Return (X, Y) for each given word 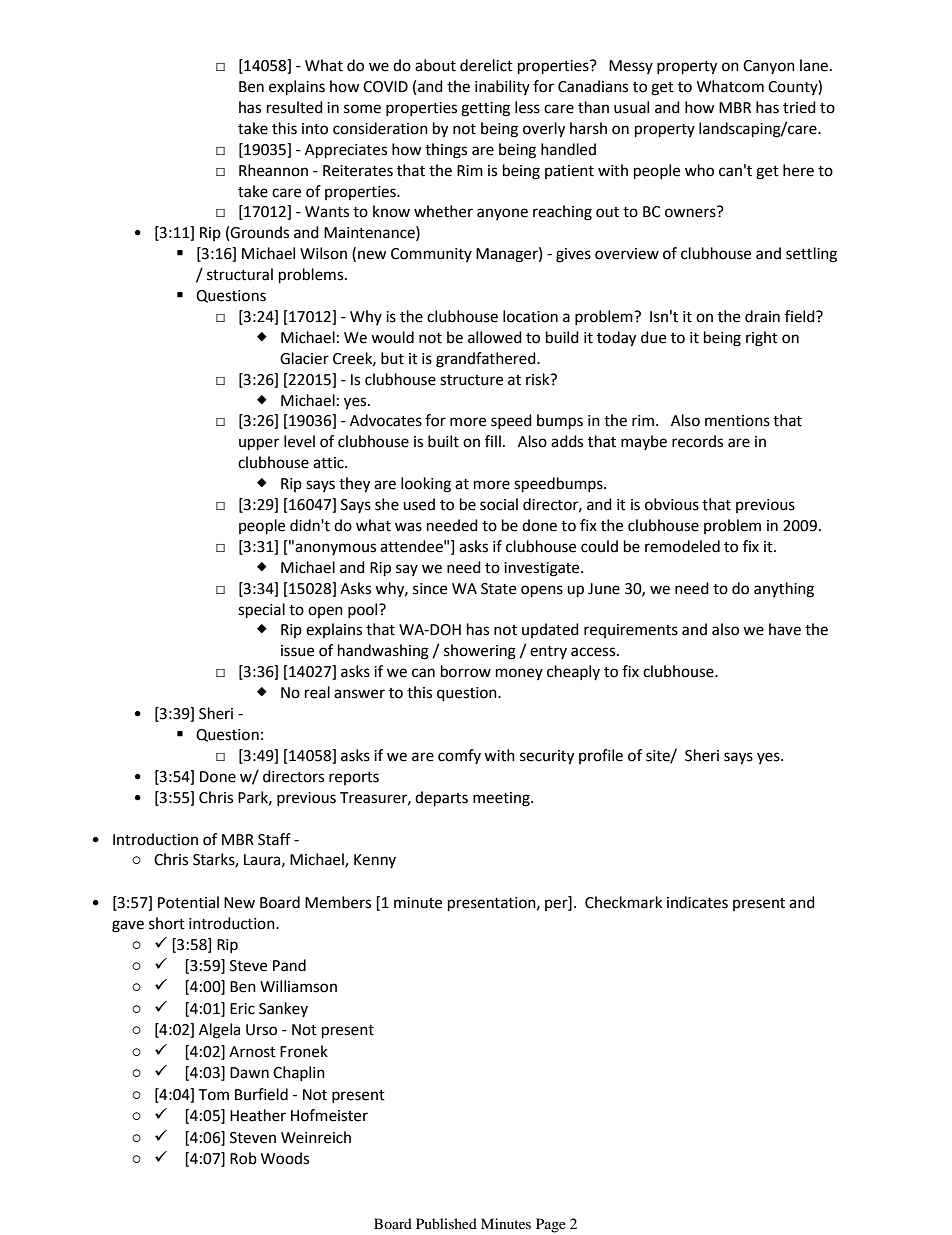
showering (480, 652)
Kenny (375, 861)
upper (259, 444)
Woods (285, 1158)
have (785, 629)
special (261, 611)
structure (471, 380)
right (762, 339)
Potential (188, 902)
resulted (295, 107)
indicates (697, 902)
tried (799, 107)
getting (485, 109)
